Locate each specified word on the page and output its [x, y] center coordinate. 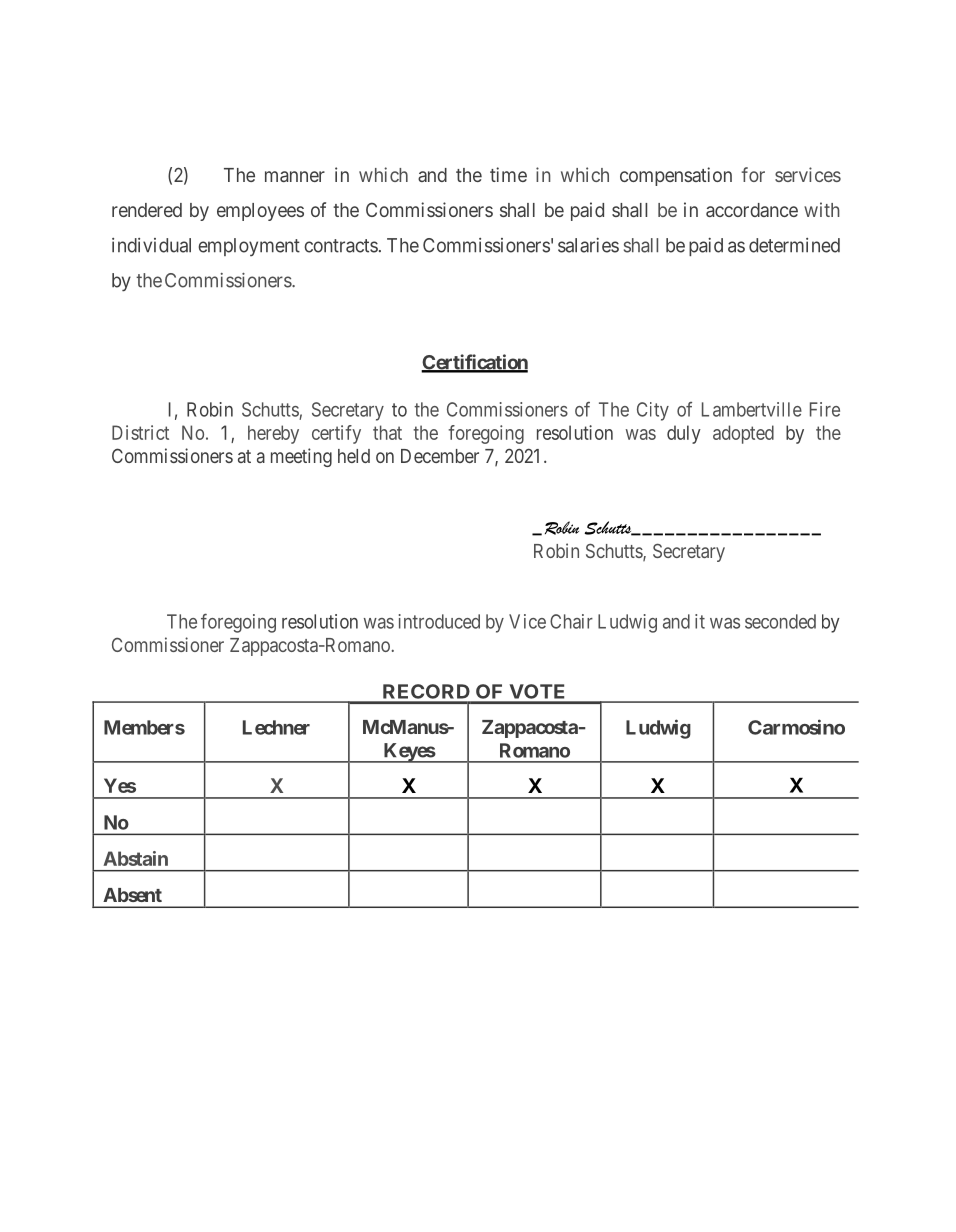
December [440, 456]
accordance [752, 210]
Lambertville [752, 409]
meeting [301, 457]
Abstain [136, 858]
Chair [571, 621]
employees [260, 212]
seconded [780, 621]
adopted [743, 434]
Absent [132, 895]
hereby [273, 434]
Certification [474, 363]
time [508, 174]
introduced [439, 621]
